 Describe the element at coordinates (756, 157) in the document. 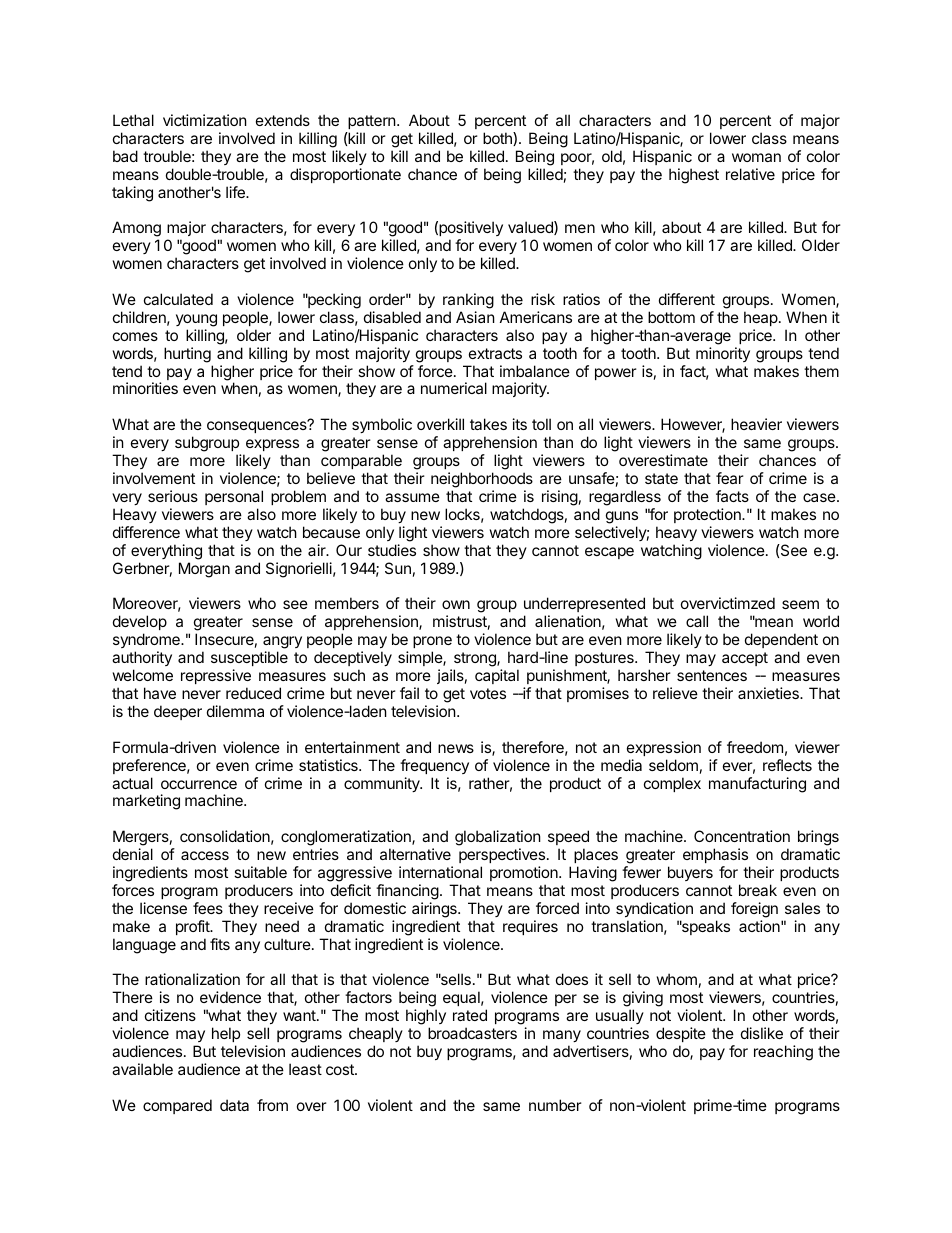

I see `woman` at that location.
